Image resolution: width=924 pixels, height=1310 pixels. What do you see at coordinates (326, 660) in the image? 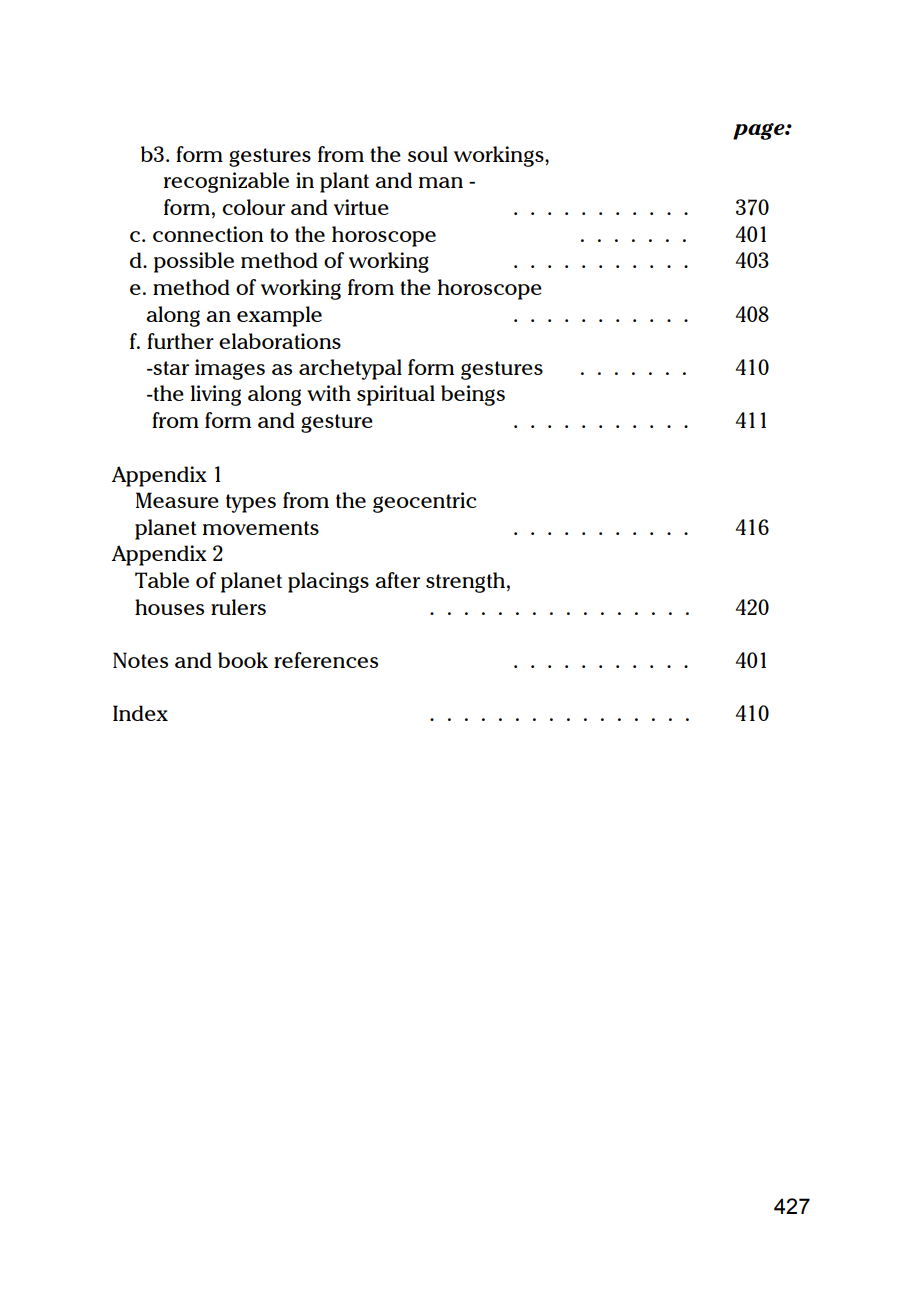
I see `references` at bounding box center [326, 660].
